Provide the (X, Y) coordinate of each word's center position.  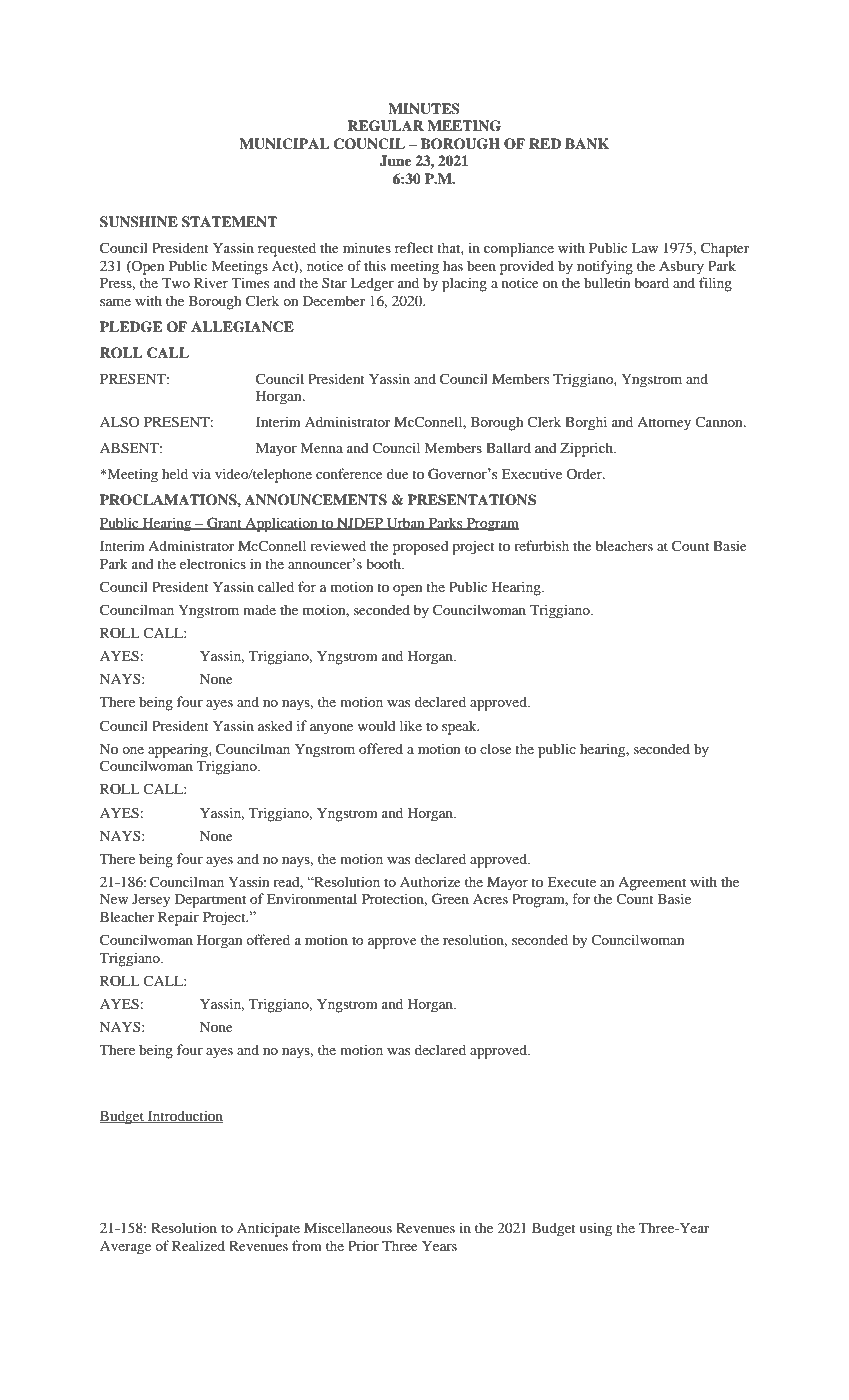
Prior (363, 1245)
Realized (198, 1245)
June (395, 161)
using (595, 1229)
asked (275, 725)
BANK (587, 143)
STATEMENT (229, 222)
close (495, 748)
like (411, 725)
